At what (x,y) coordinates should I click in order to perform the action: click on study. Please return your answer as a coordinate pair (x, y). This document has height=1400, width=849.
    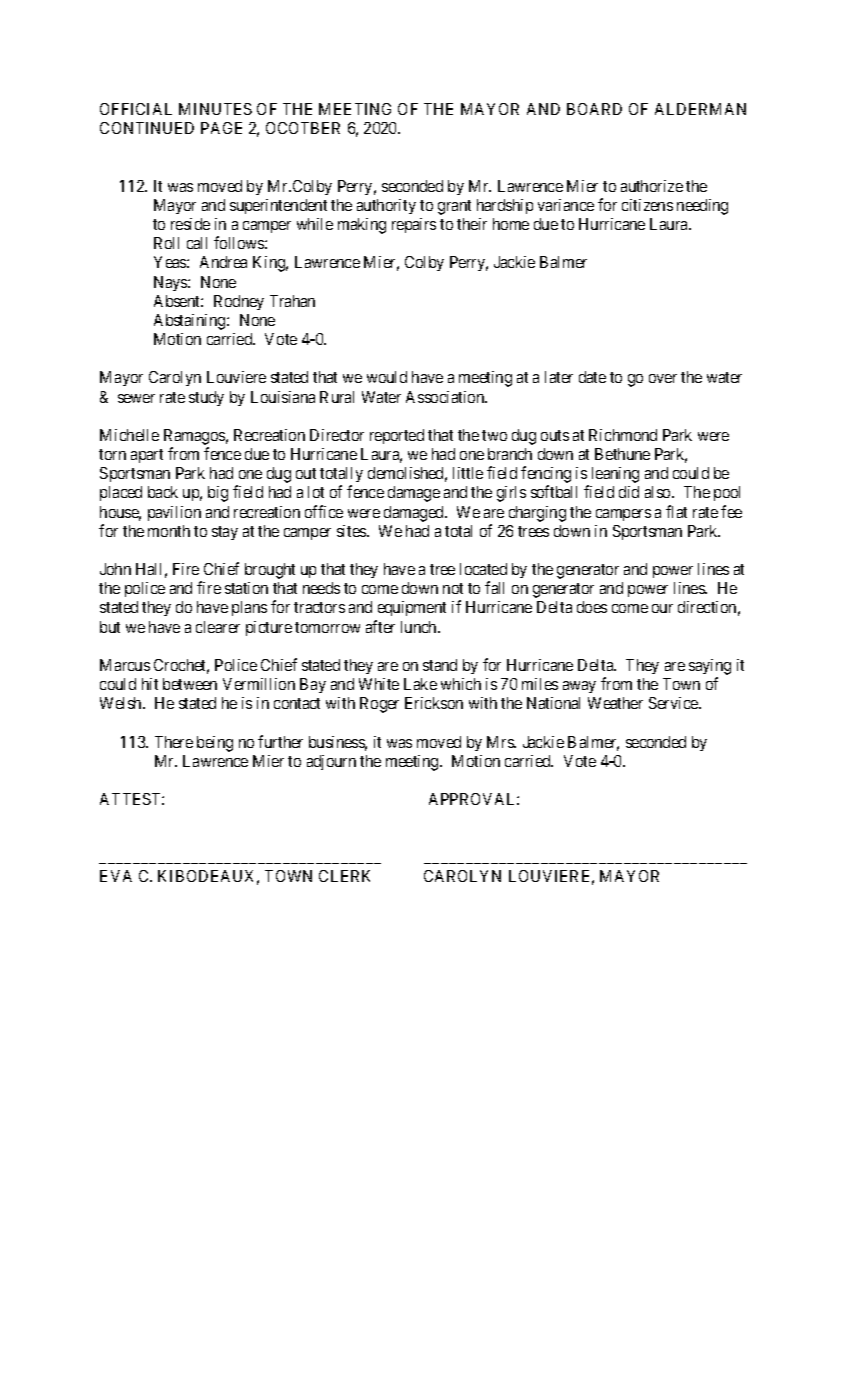
    Looking at the image, I should click on (206, 398).
